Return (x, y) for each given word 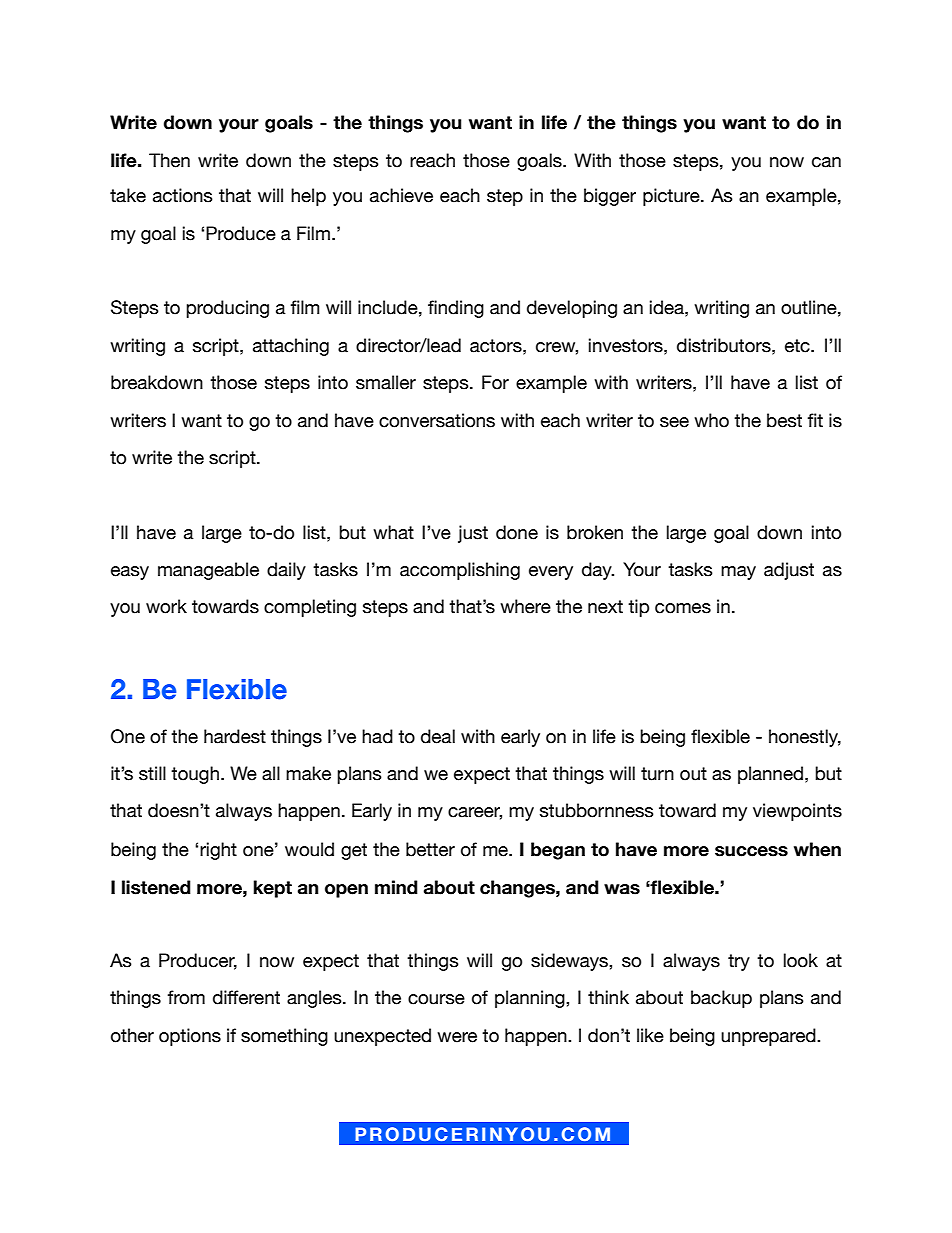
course (436, 999)
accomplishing (460, 571)
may (738, 573)
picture (672, 197)
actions (183, 195)
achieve (401, 195)
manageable (208, 571)
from (186, 997)
